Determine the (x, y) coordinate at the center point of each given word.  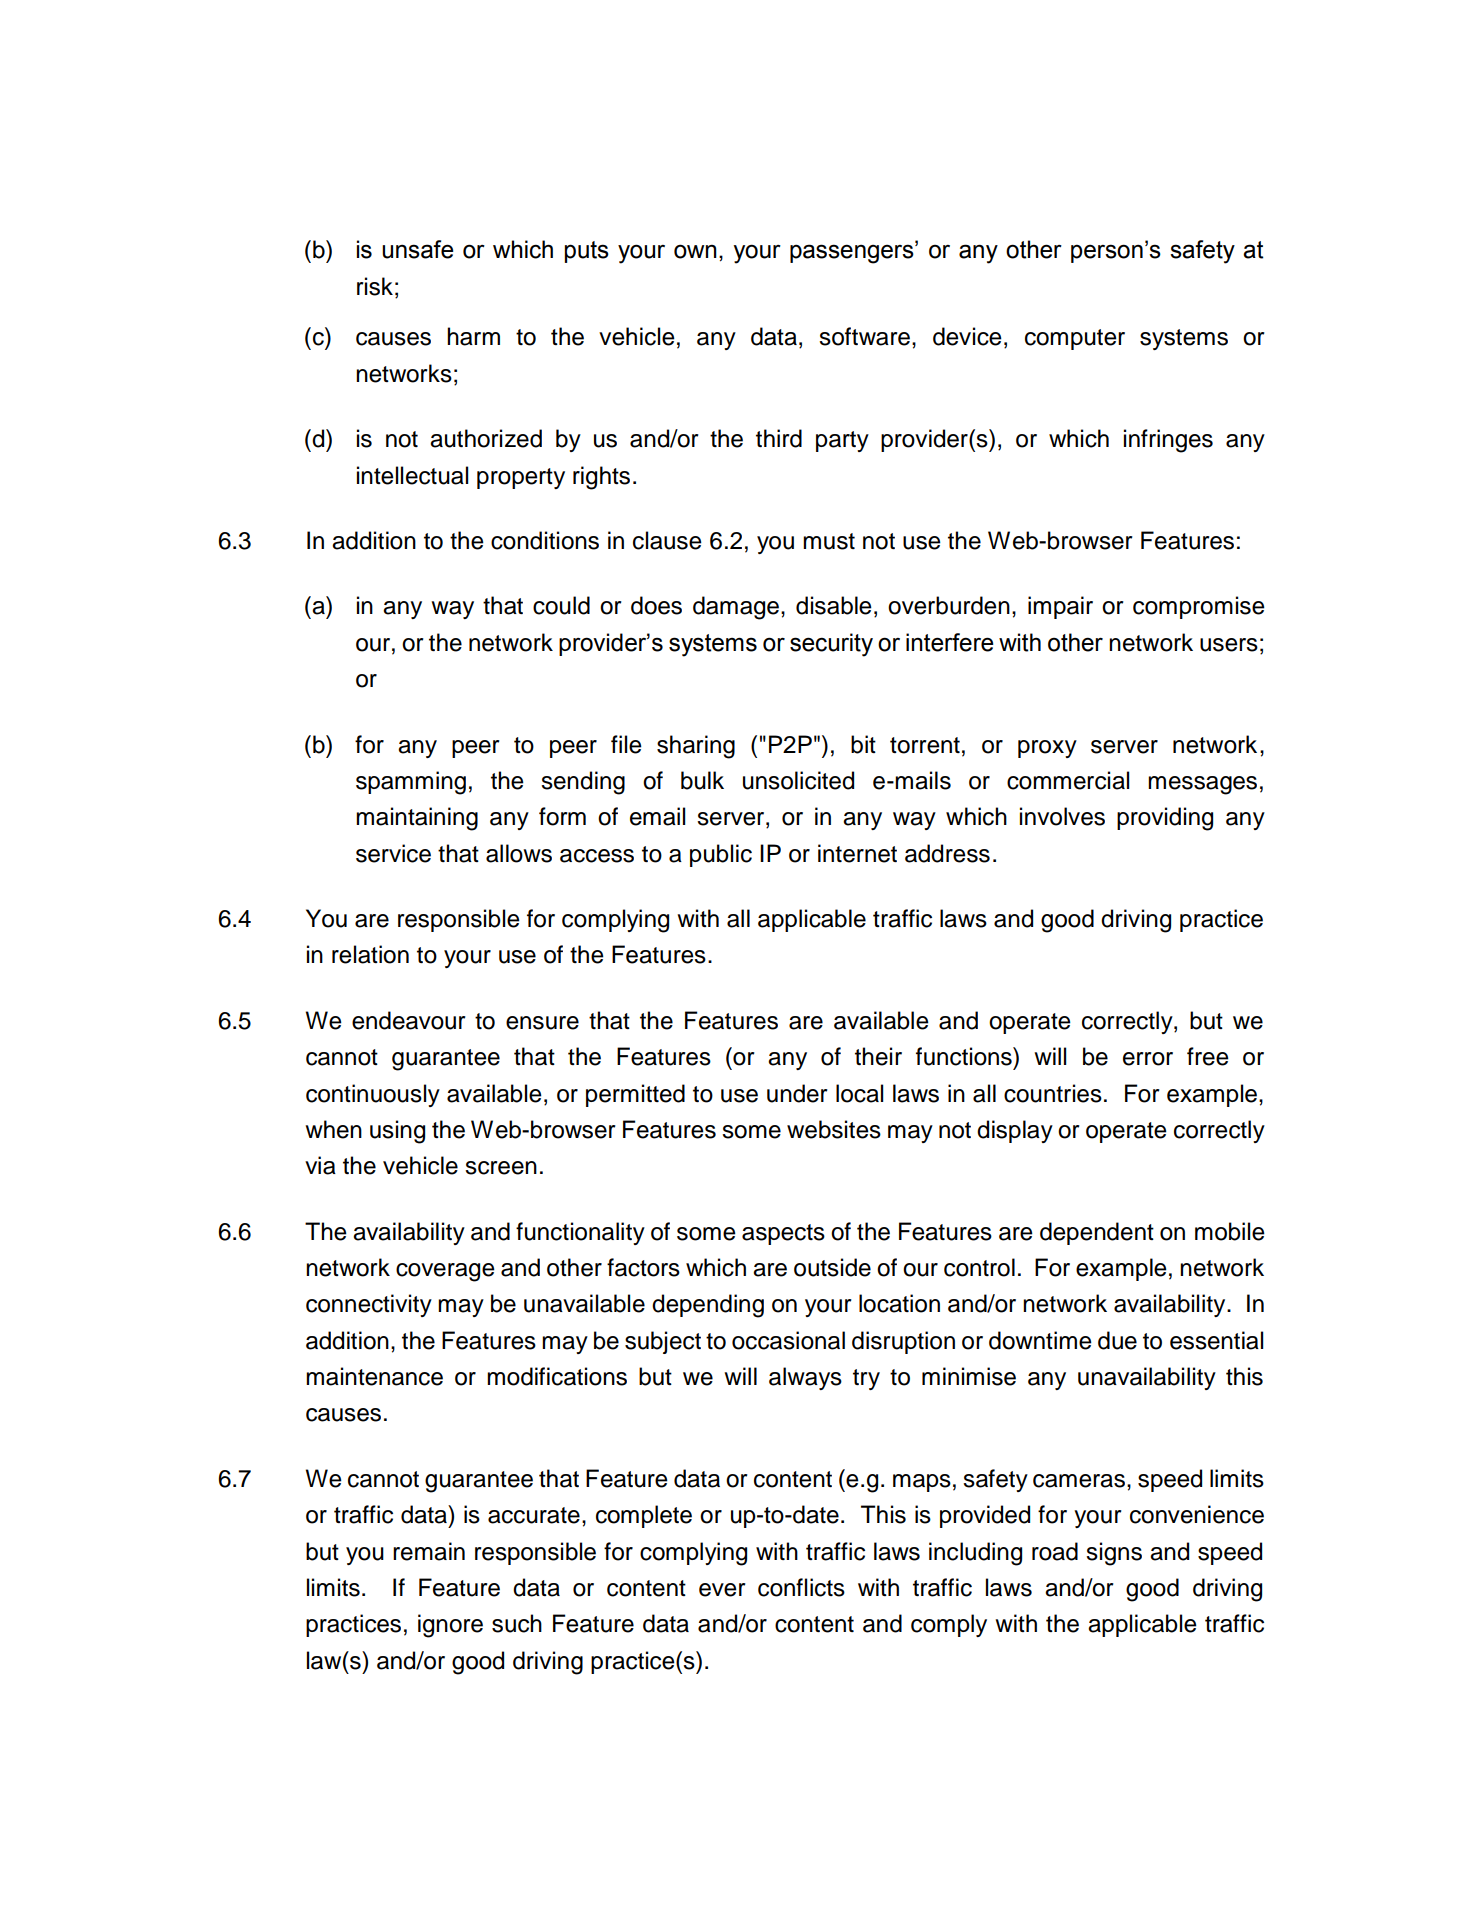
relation (370, 954)
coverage (445, 1272)
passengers (853, 254)
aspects (783, 1234)
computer (1075, 339)
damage (736, 608)
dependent (1097, 1233)
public (721, 855)
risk (375, 286)
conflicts (801, 1587)
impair (1060, 607)
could (561, 605)
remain (429, 1551)
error (1148, 1059)
